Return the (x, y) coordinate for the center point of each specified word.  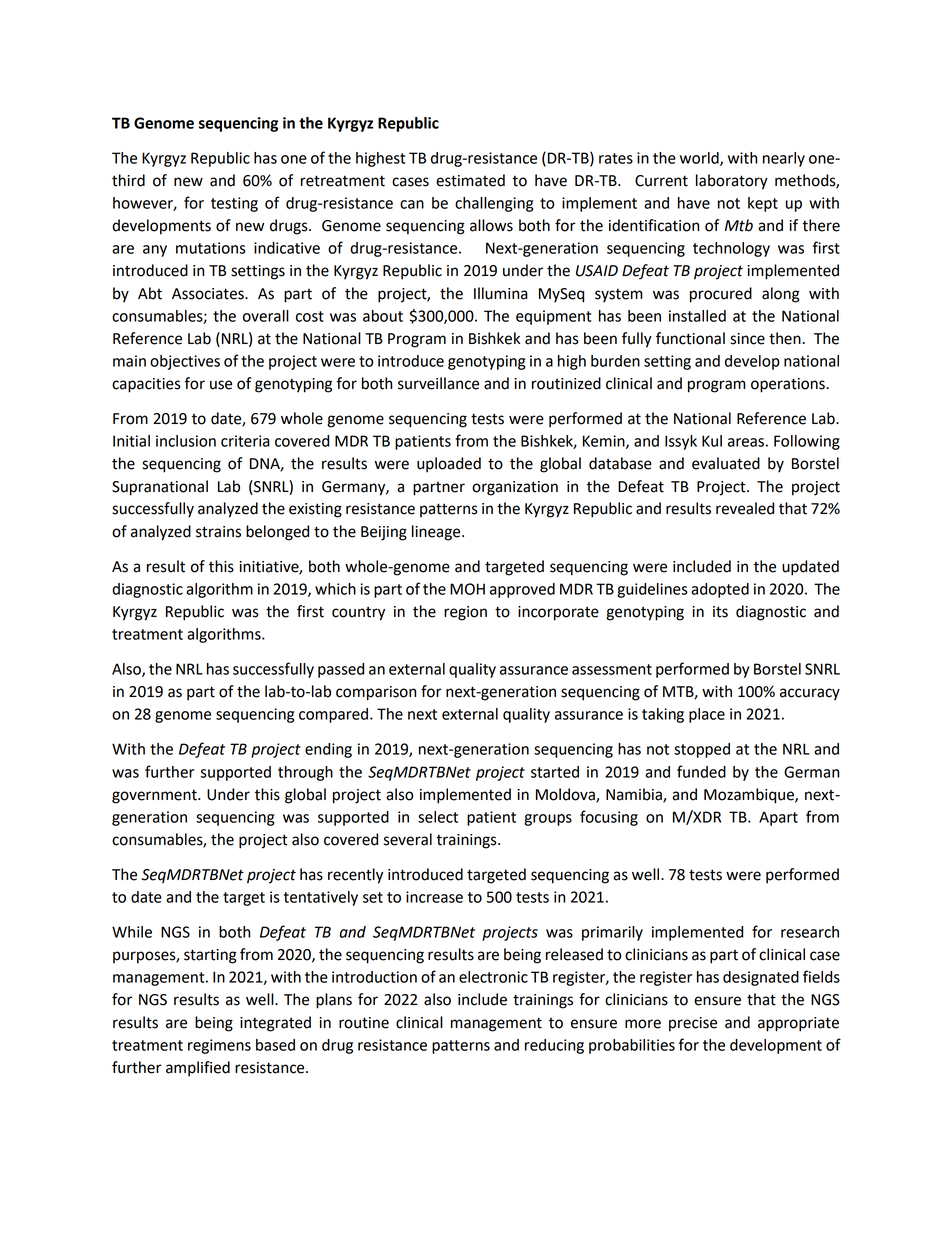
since (747, 339)
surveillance (438, 383)
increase (434, 897)
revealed (745, 508)
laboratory (732, 182)
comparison (376, 693)
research (810, 932)
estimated (470, 180)
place (707, 715)
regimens (219, 1046)
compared (335, 715)
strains (218, 532)
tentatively (321, 898)
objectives (185, 362)
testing (234, 204)
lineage (437, 533)
